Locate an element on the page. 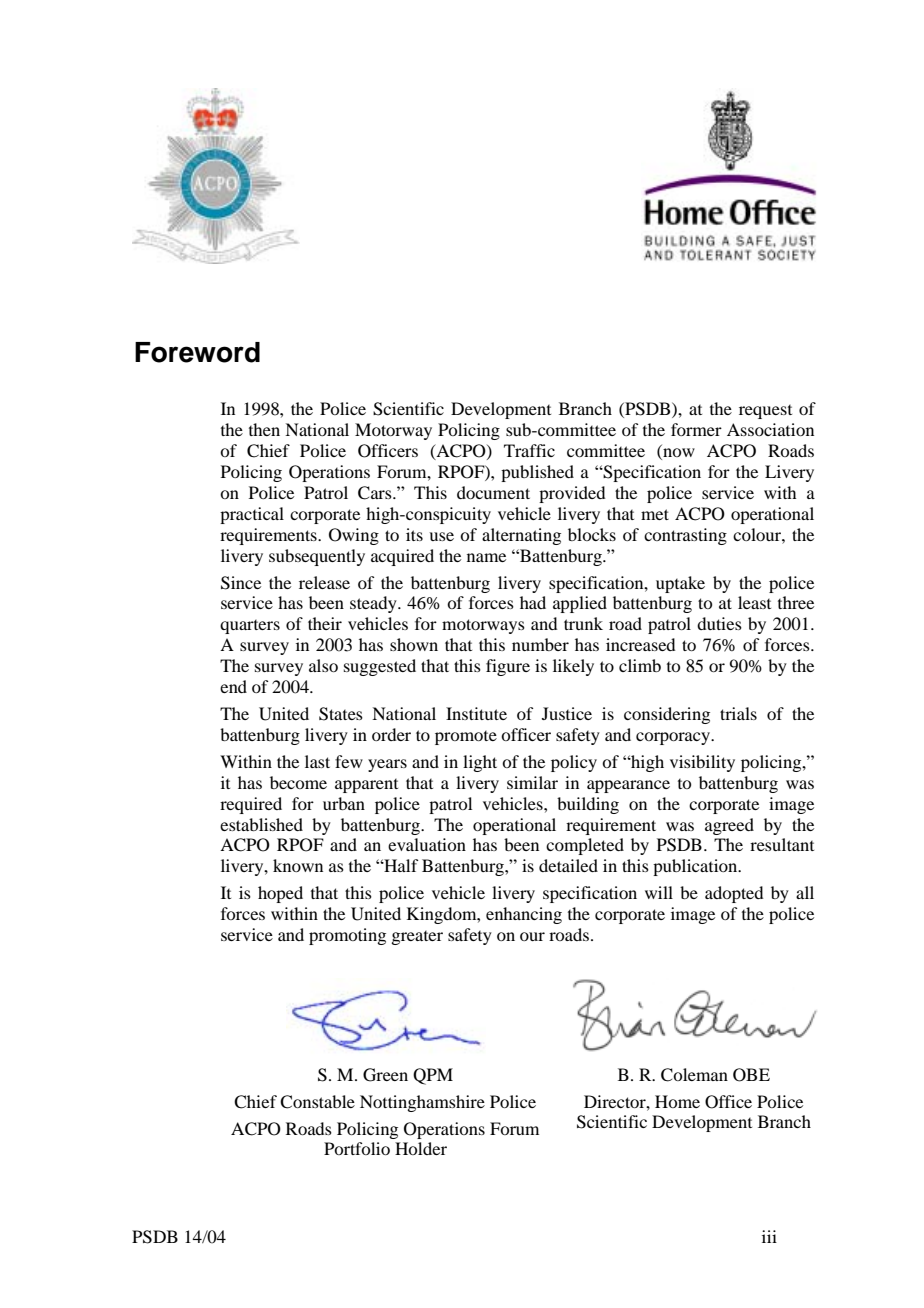 Image resolution: width=924 pixels, height=1308 pixels. least is located at coordinates (754, 602).
